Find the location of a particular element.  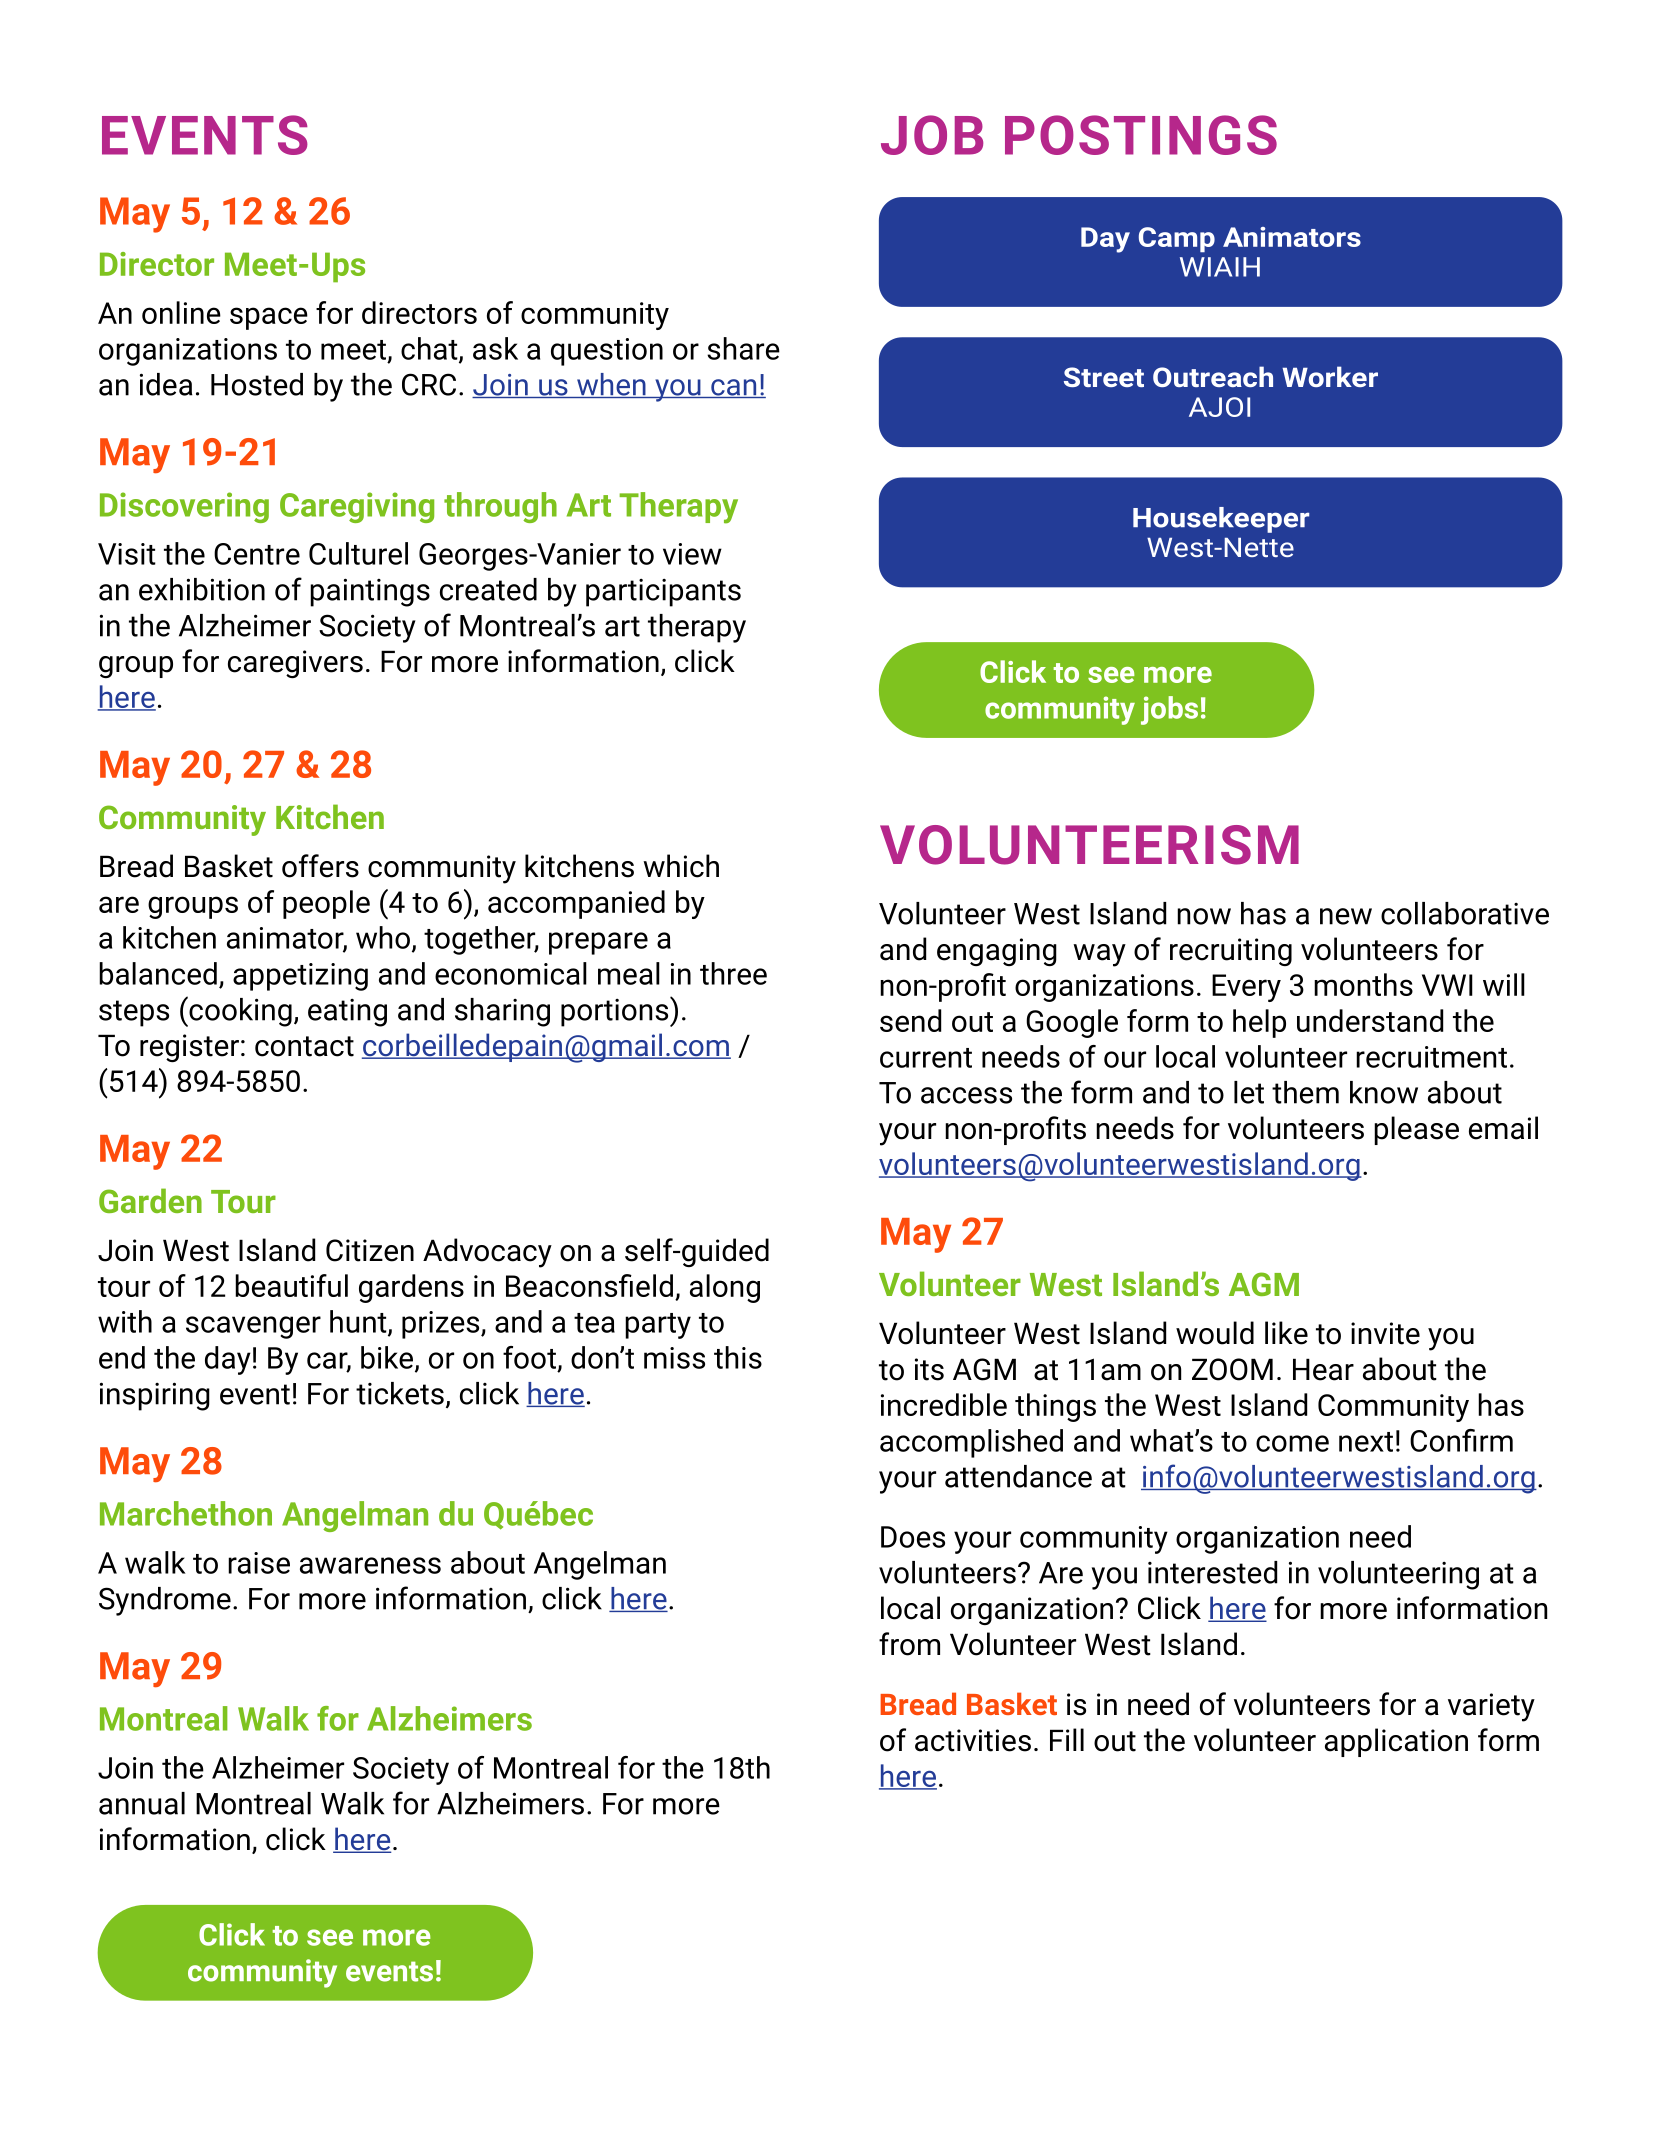

annual is located at coordinates (142, 1803).
